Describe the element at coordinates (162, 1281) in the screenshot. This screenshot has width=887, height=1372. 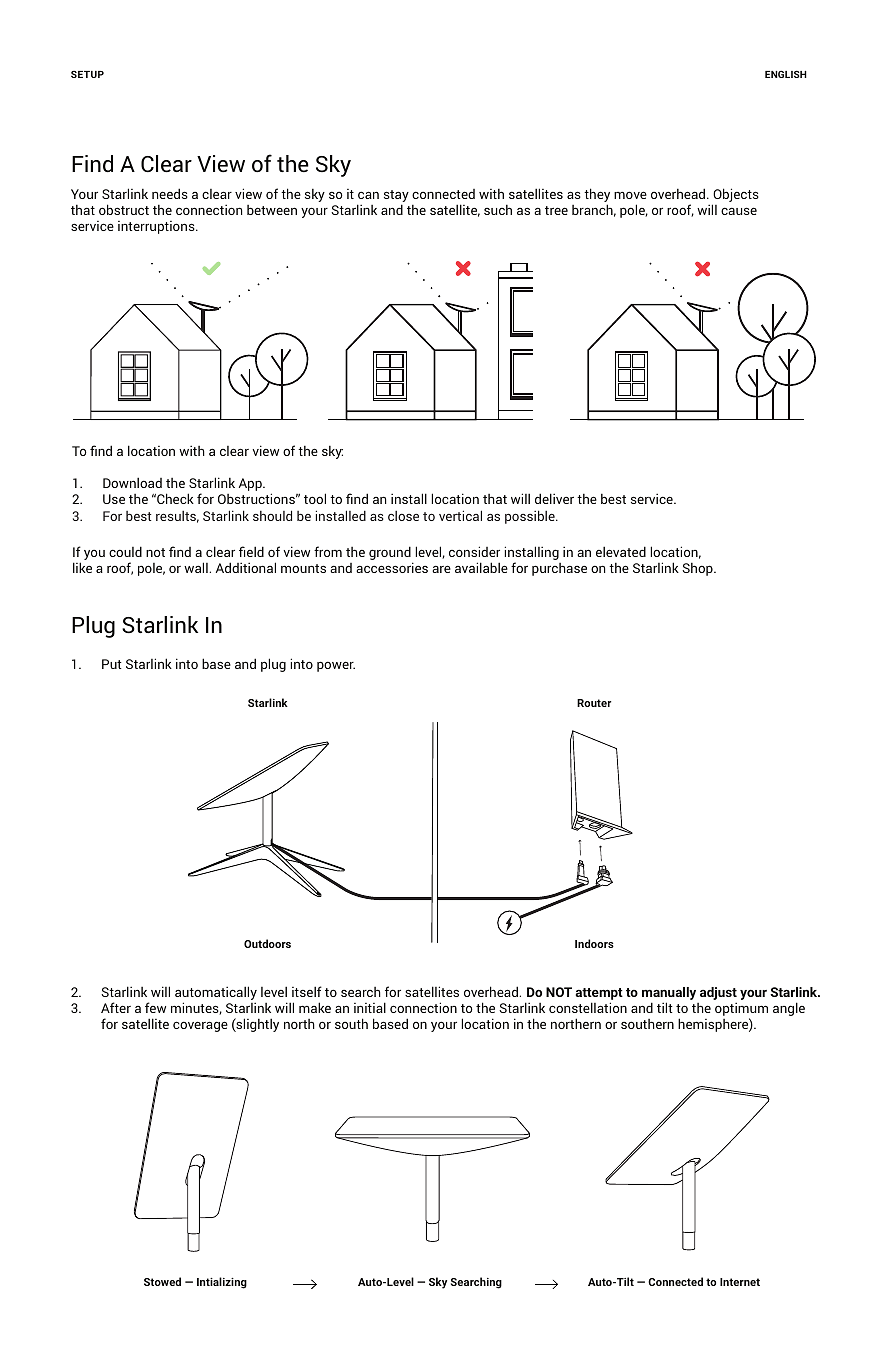
I see `Stowed` at that location.
